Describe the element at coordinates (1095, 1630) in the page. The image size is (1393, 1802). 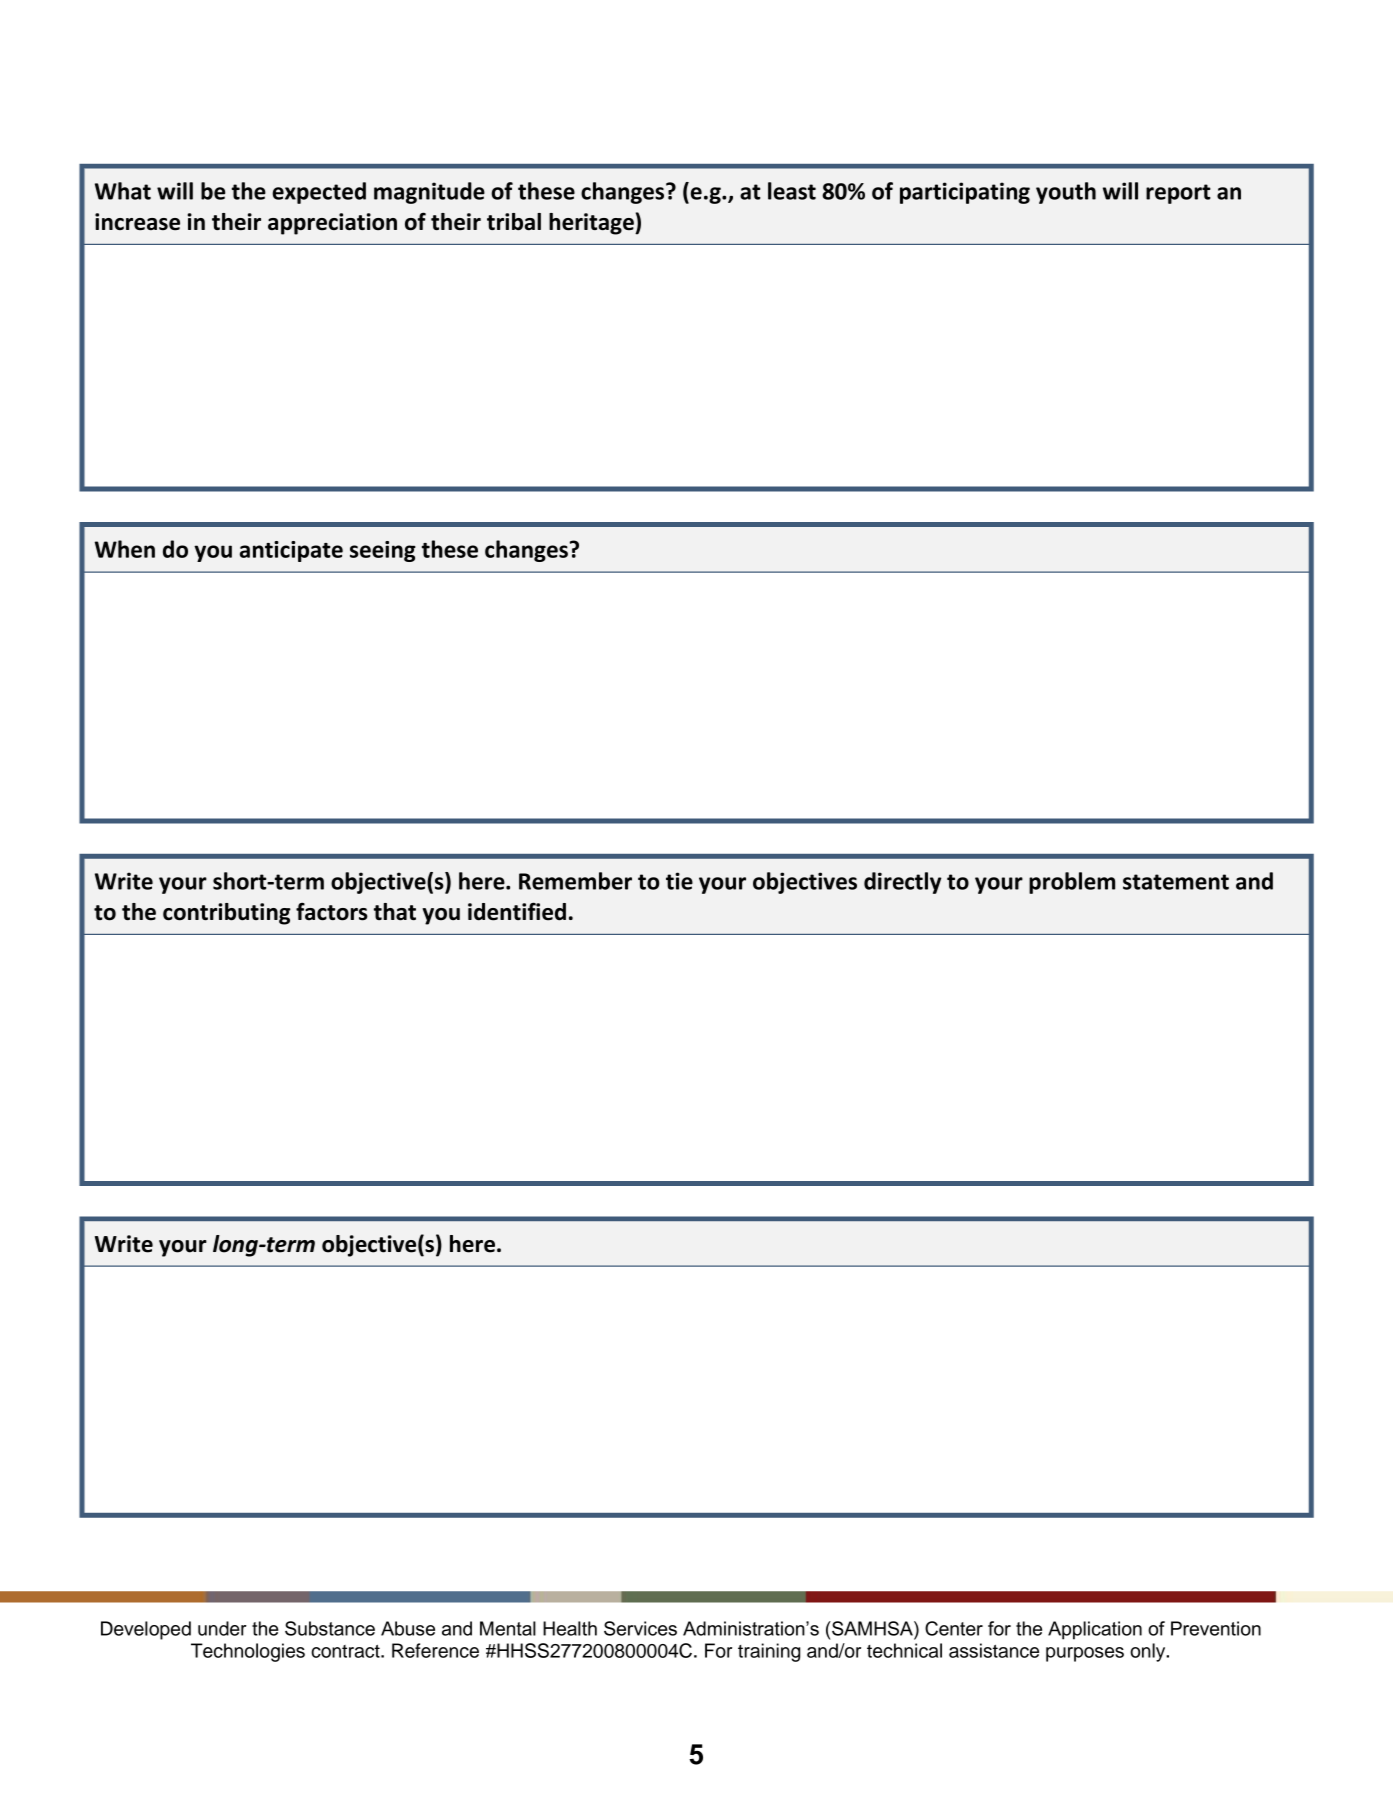
I see `Application` at that location.
